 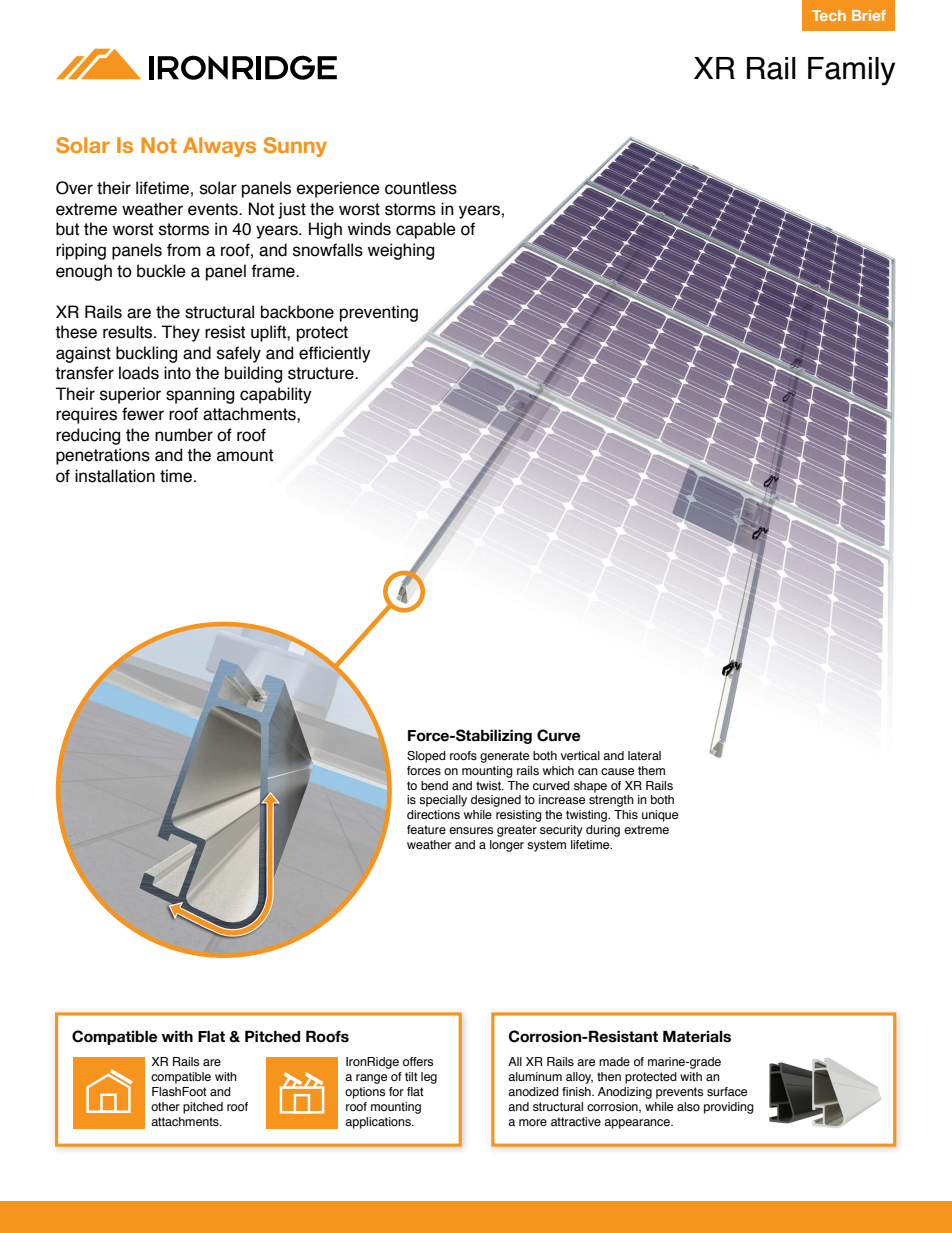 What do you see at coordinates (219, 147) in the page?
I see `Always` at bounding box center [219, 147].
